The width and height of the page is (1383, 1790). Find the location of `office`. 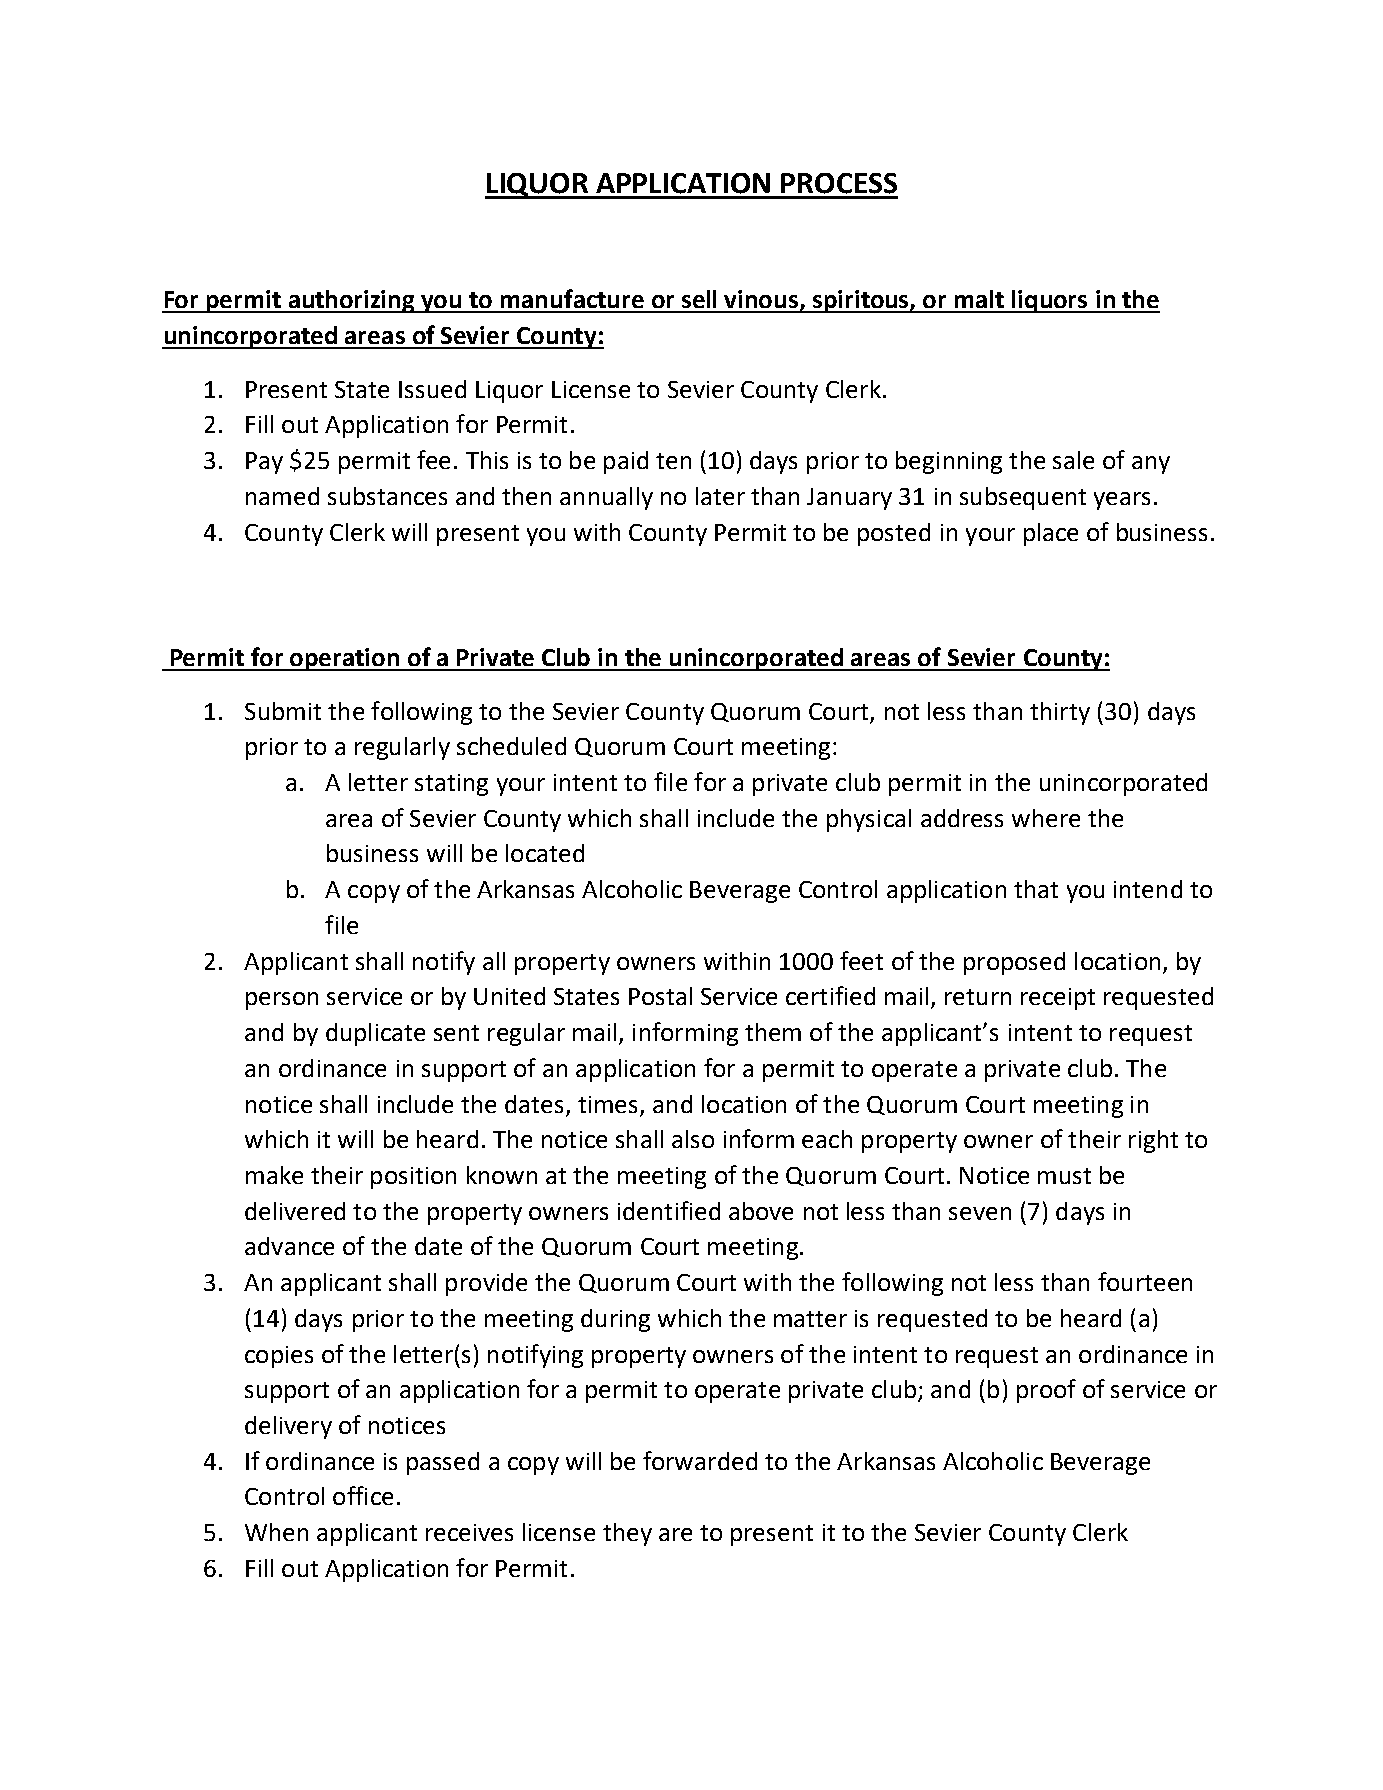

office is located at coordinates (363, 1495).
